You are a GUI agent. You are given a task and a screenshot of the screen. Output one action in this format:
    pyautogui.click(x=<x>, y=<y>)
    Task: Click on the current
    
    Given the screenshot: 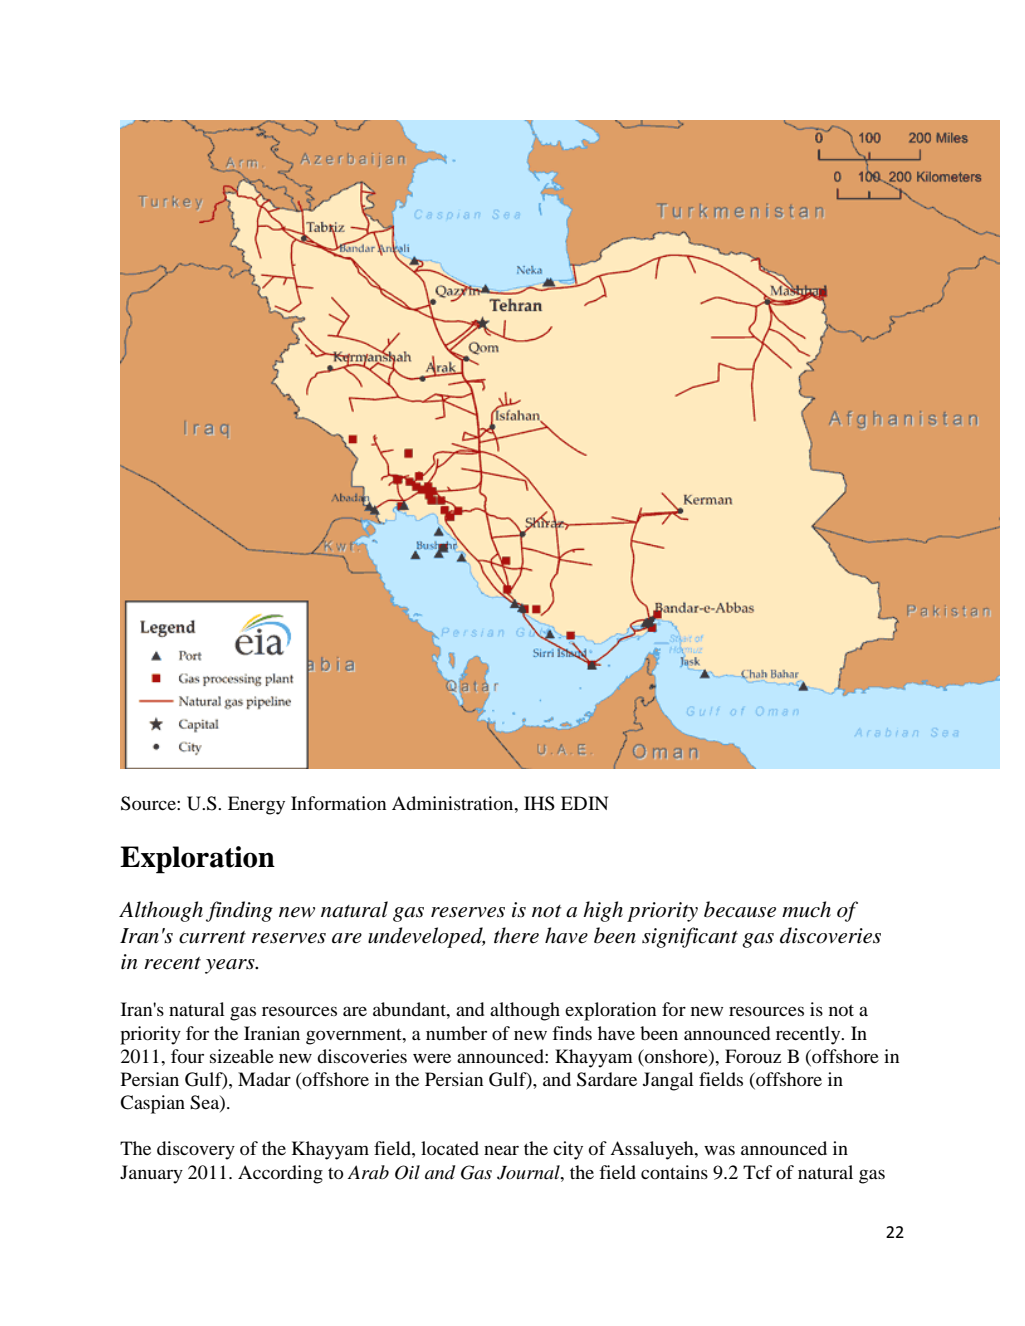 What is the action you would take?
    pyautogui.click(x=212, y=937)
